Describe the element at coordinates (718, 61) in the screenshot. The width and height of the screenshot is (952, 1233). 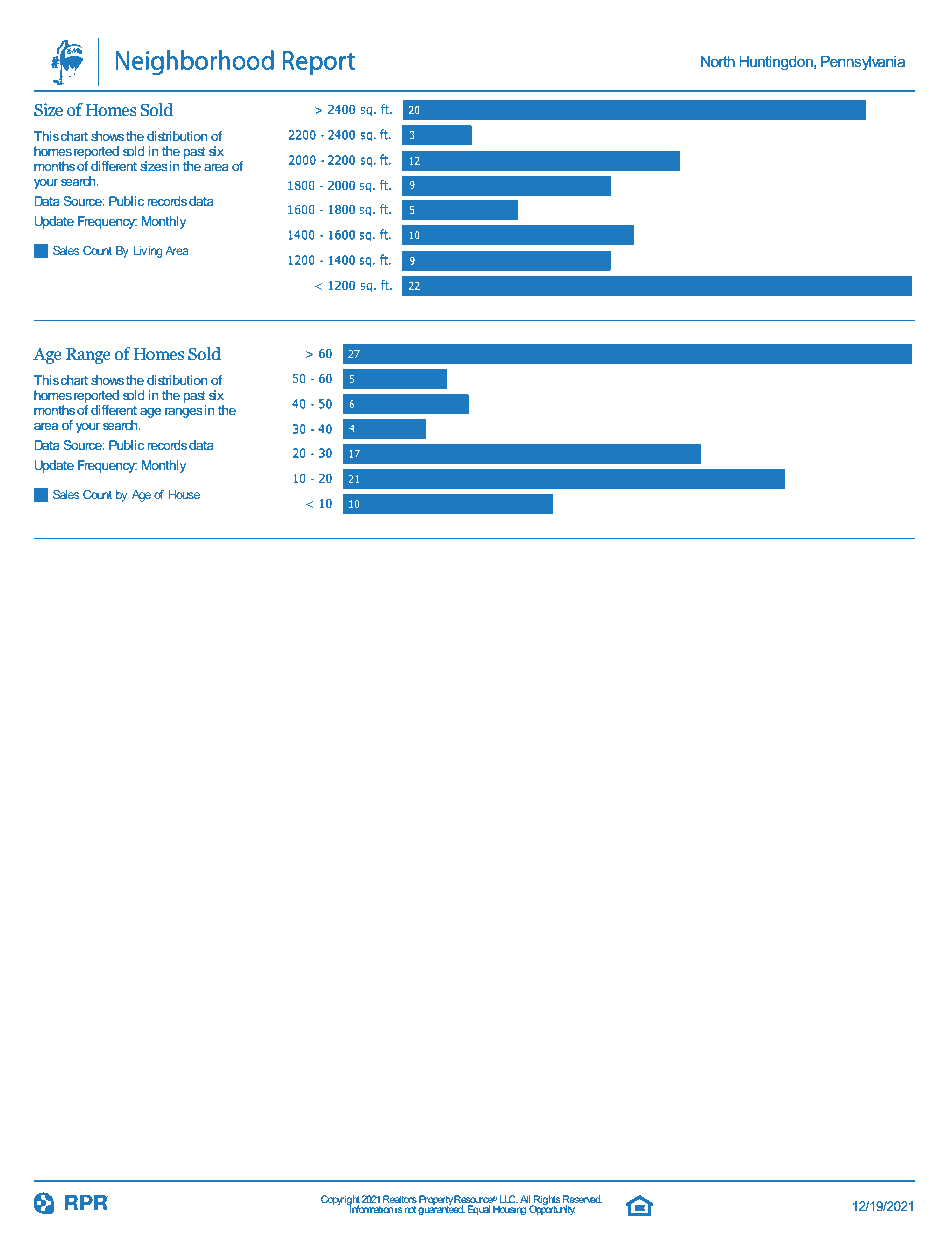
I see `North` at that location.
